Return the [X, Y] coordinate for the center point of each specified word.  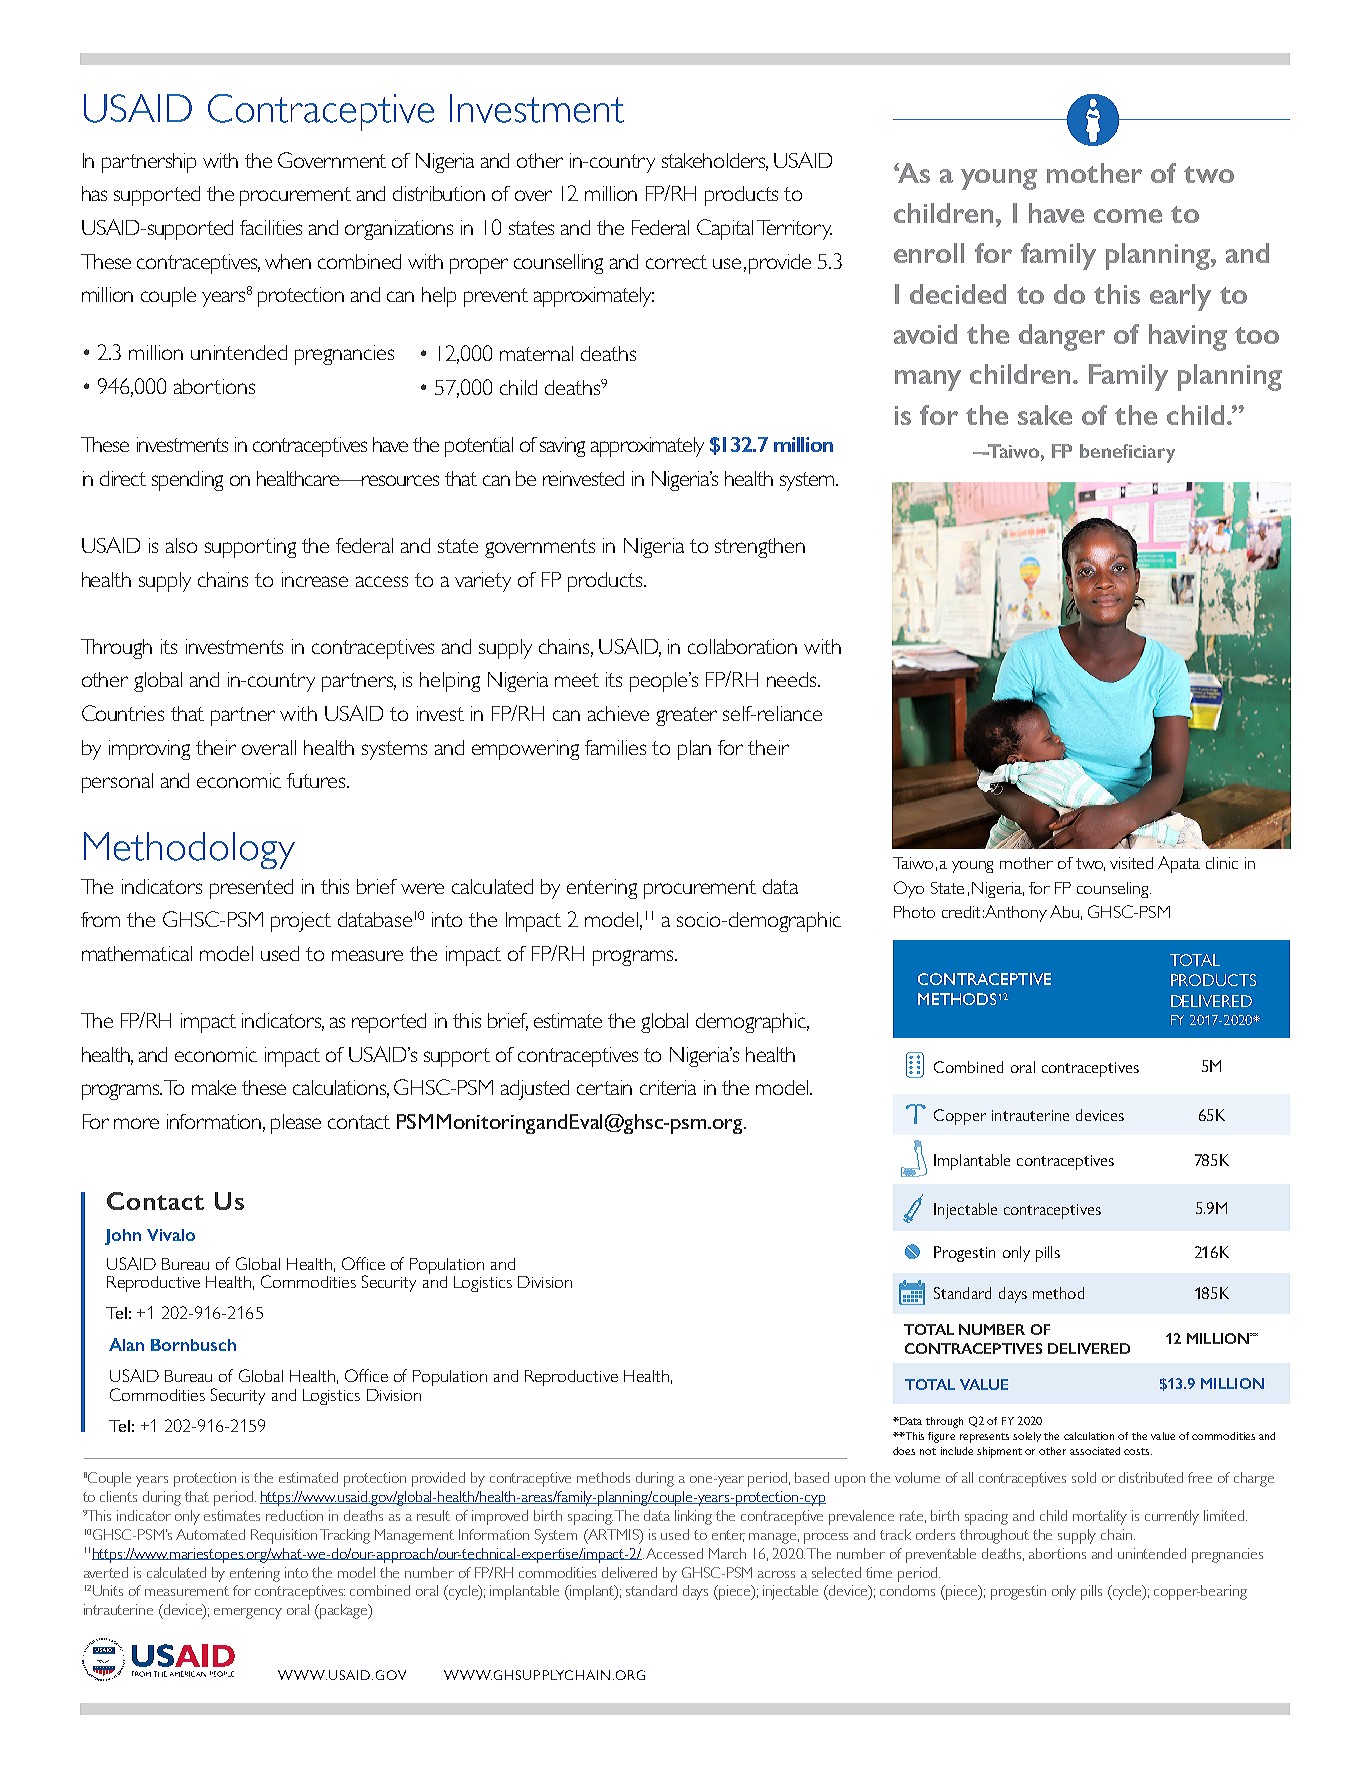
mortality [1100, 1517]
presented [251, 889]
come [1128, 216]
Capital [725, 229]
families [615, 747]
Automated [210, 1534]
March [727, 1553]
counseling [1114, 890]
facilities [271, 227]
